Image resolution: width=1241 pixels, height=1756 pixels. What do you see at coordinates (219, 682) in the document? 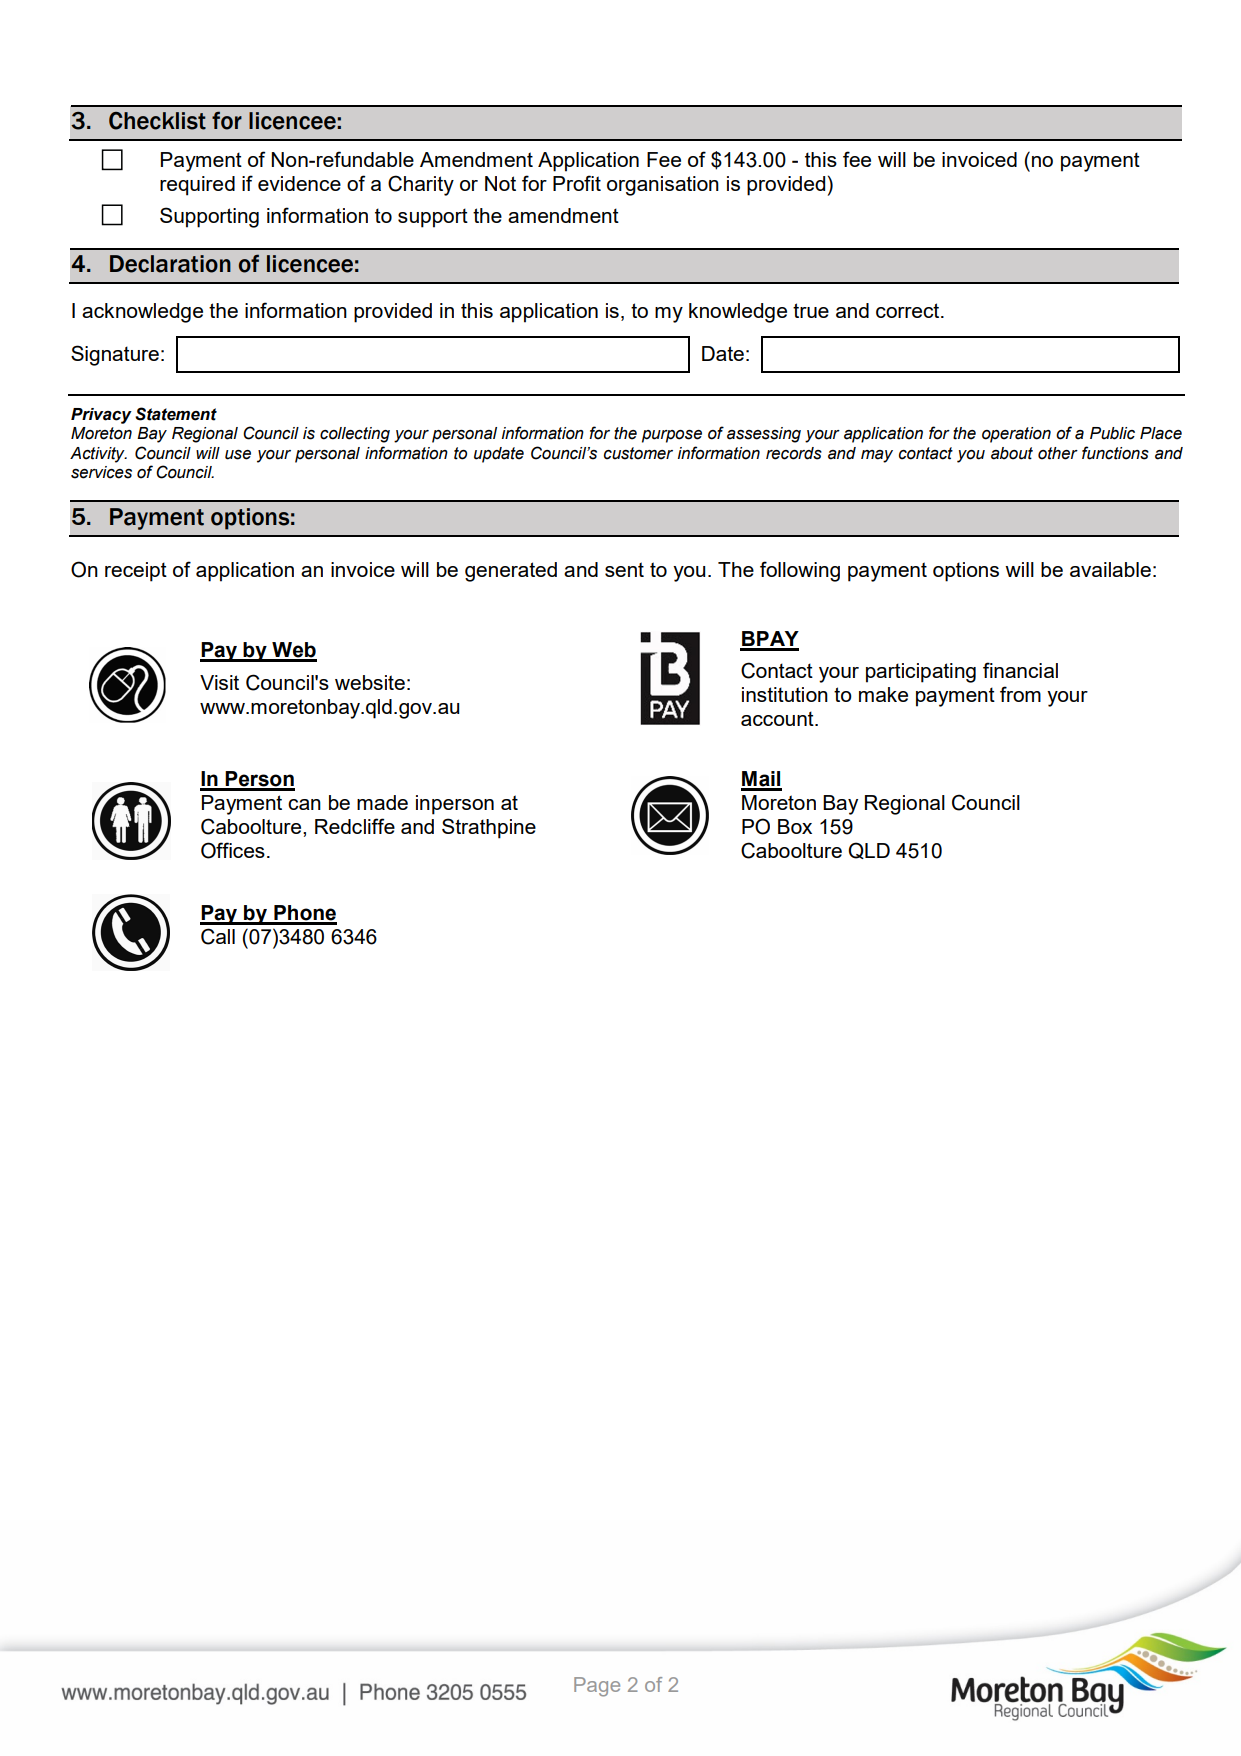
I see `Visit` at bounding box center [219, 682].
